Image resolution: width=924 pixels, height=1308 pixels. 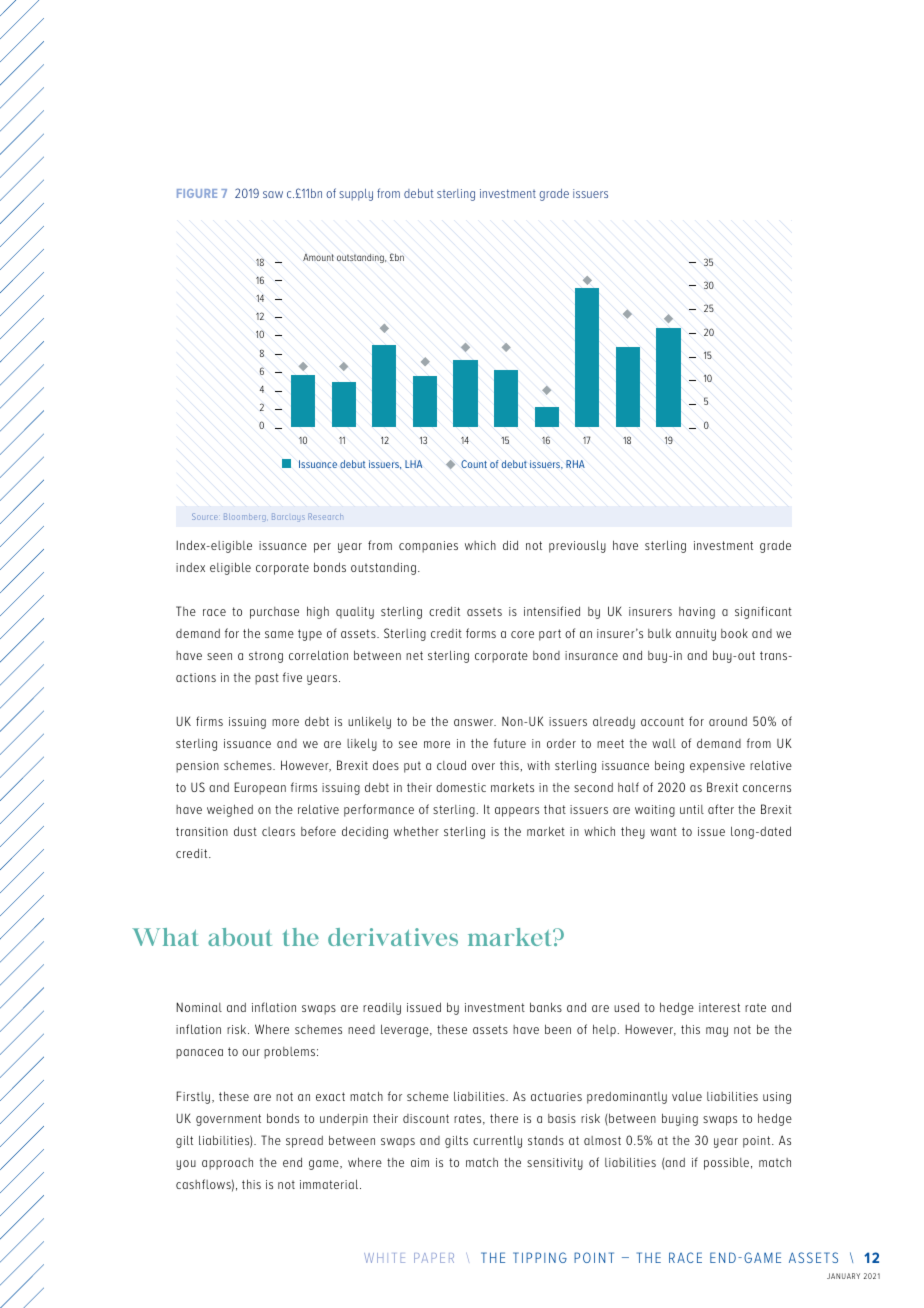 What do you see at coordinates (517, 812) in the screenshot?
I see `appears` at bounding box center [517, 812].
